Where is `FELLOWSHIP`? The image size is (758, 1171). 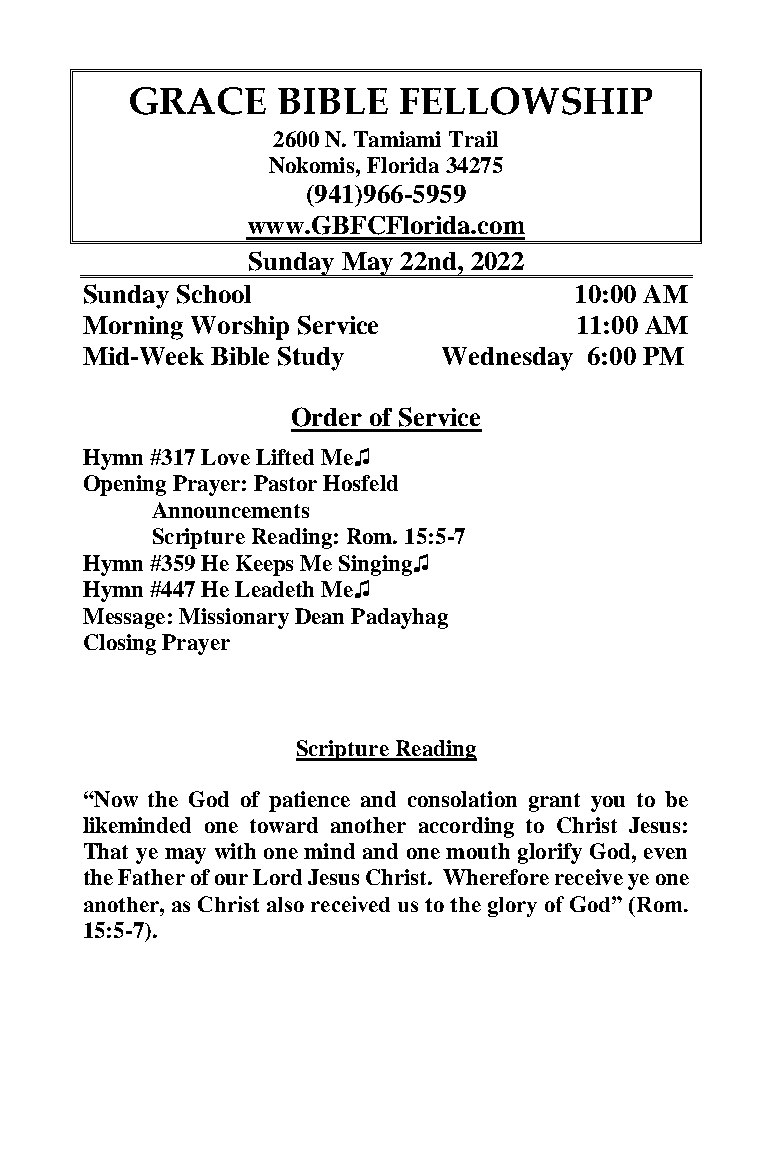 FELLOWSHIP is located at coordinates (526, 101).
